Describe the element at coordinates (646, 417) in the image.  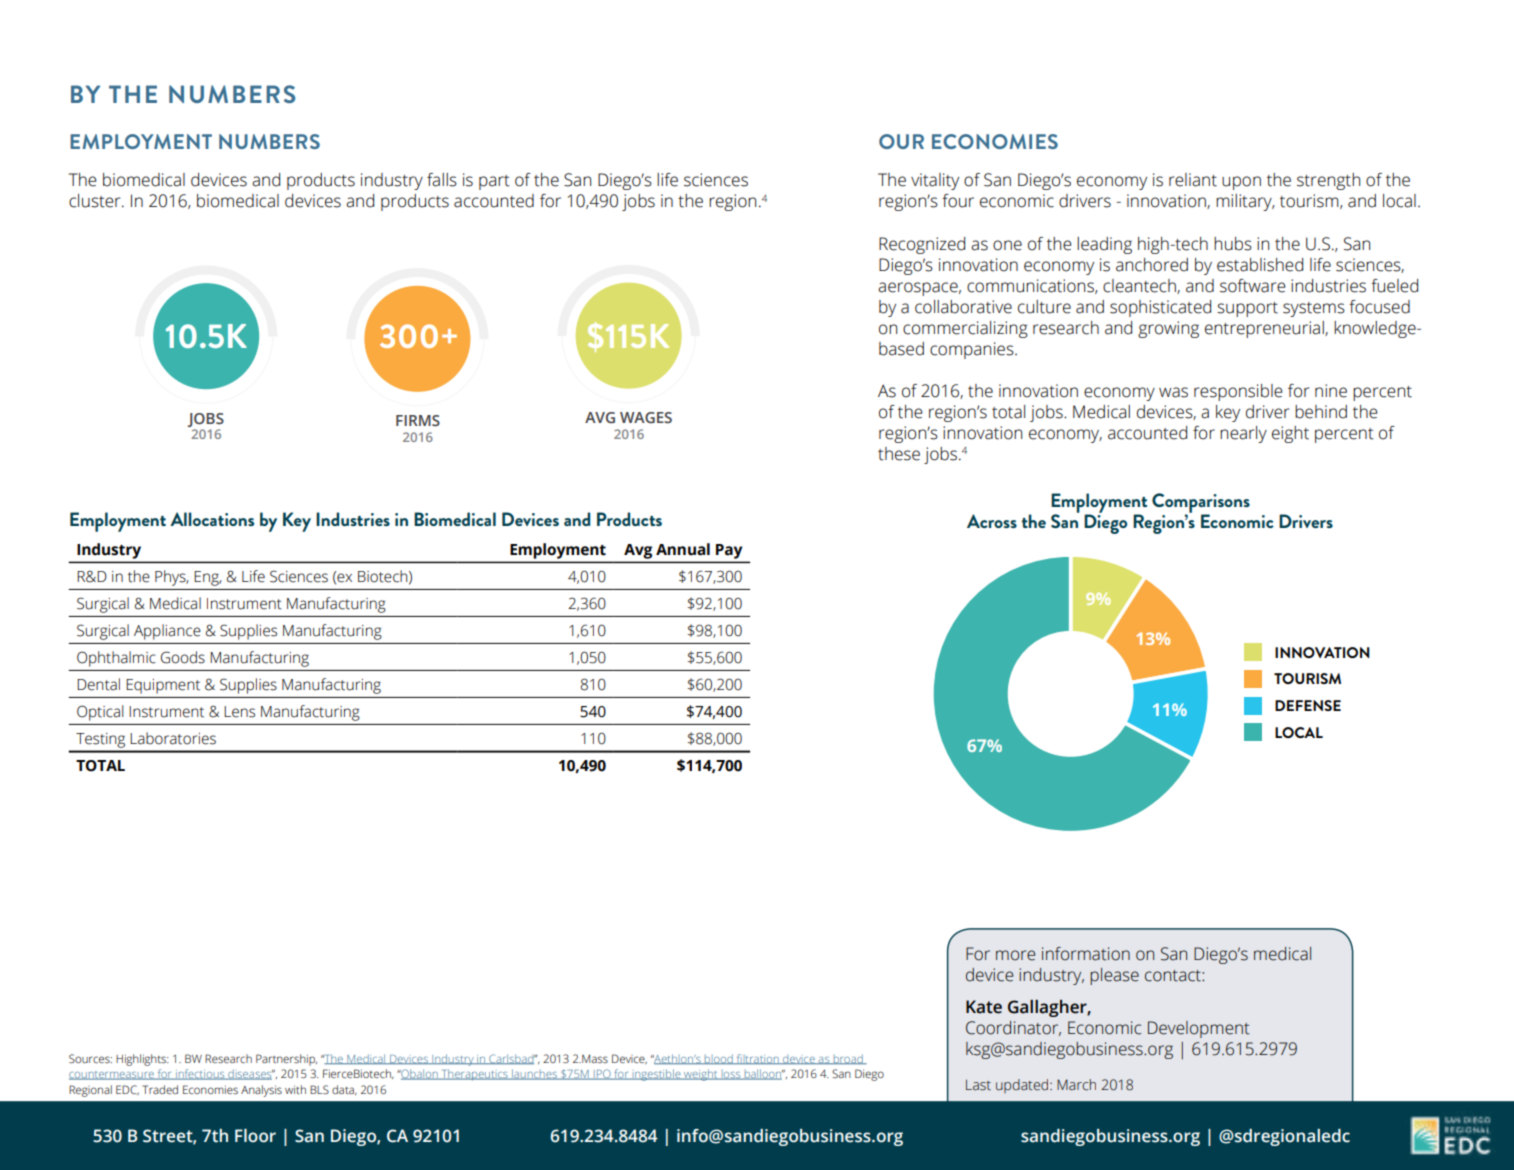
I see `WAGES` at that location.
